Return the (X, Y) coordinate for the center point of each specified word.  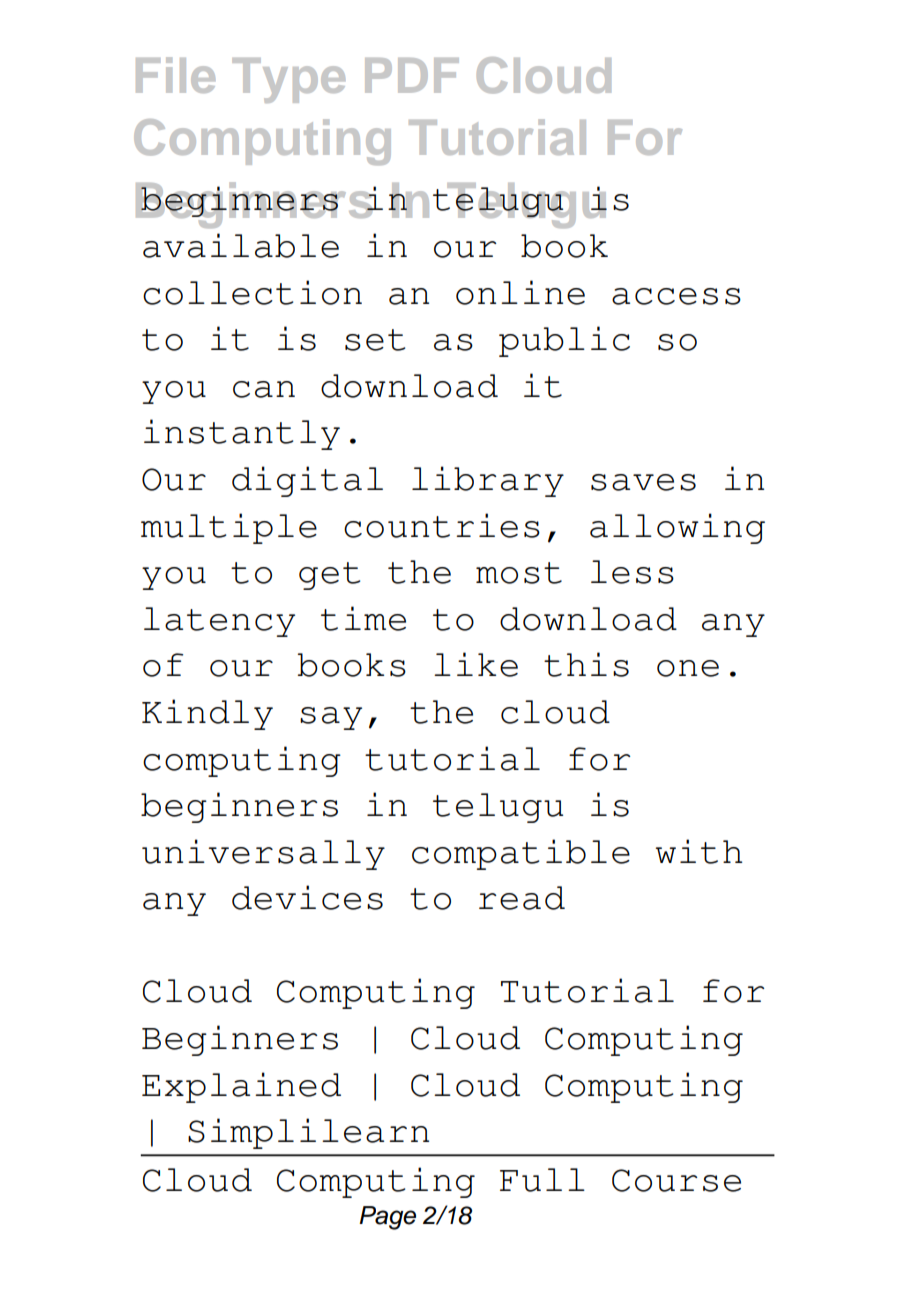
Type (288, 80)
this (586, 664)
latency (219, 622)
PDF (412, 75)
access (676, 296)
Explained (241, 1087)
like (476, 664)
